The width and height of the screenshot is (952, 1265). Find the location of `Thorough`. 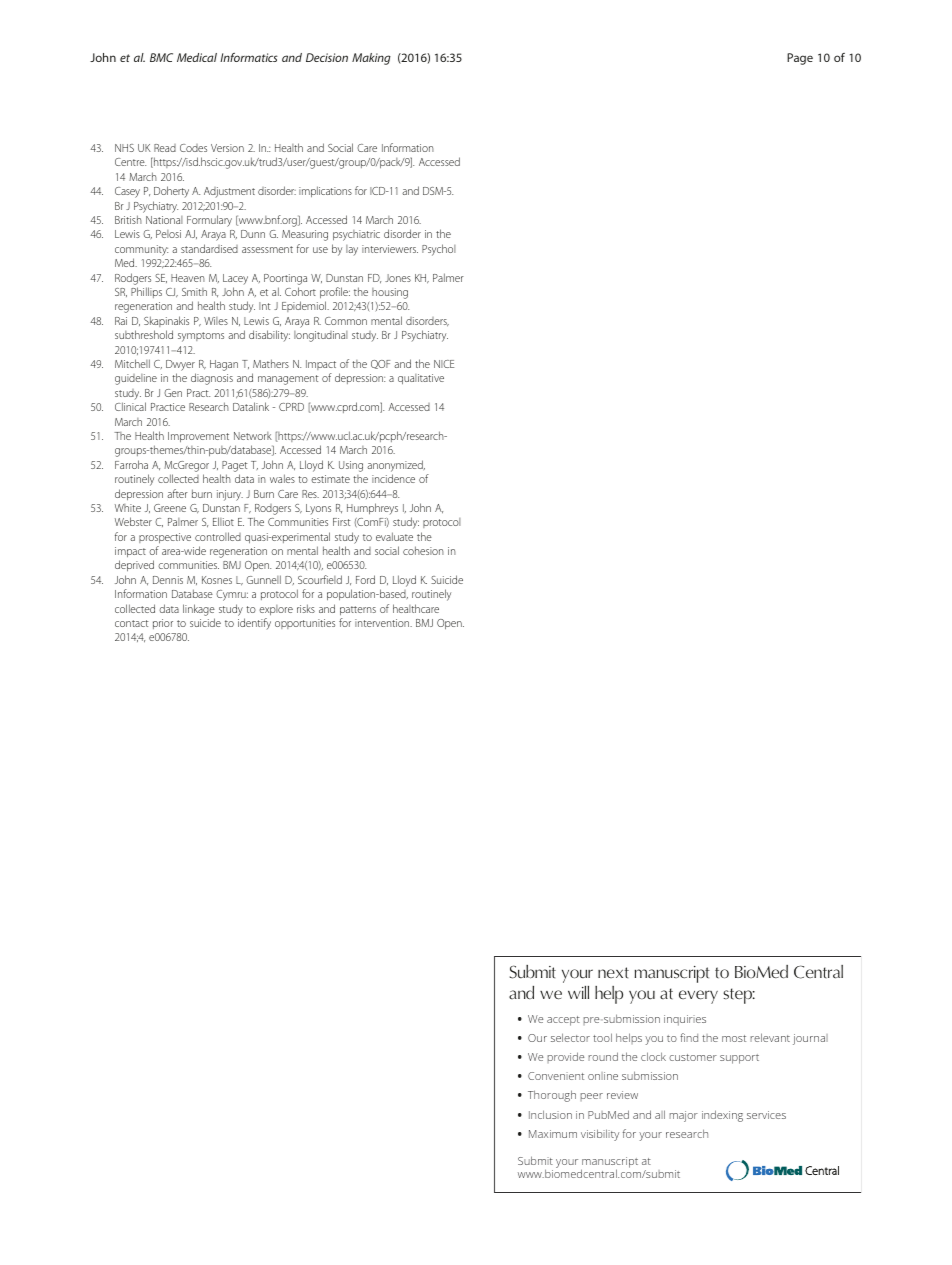

Thorough is located at coordinates (552, 1096).
